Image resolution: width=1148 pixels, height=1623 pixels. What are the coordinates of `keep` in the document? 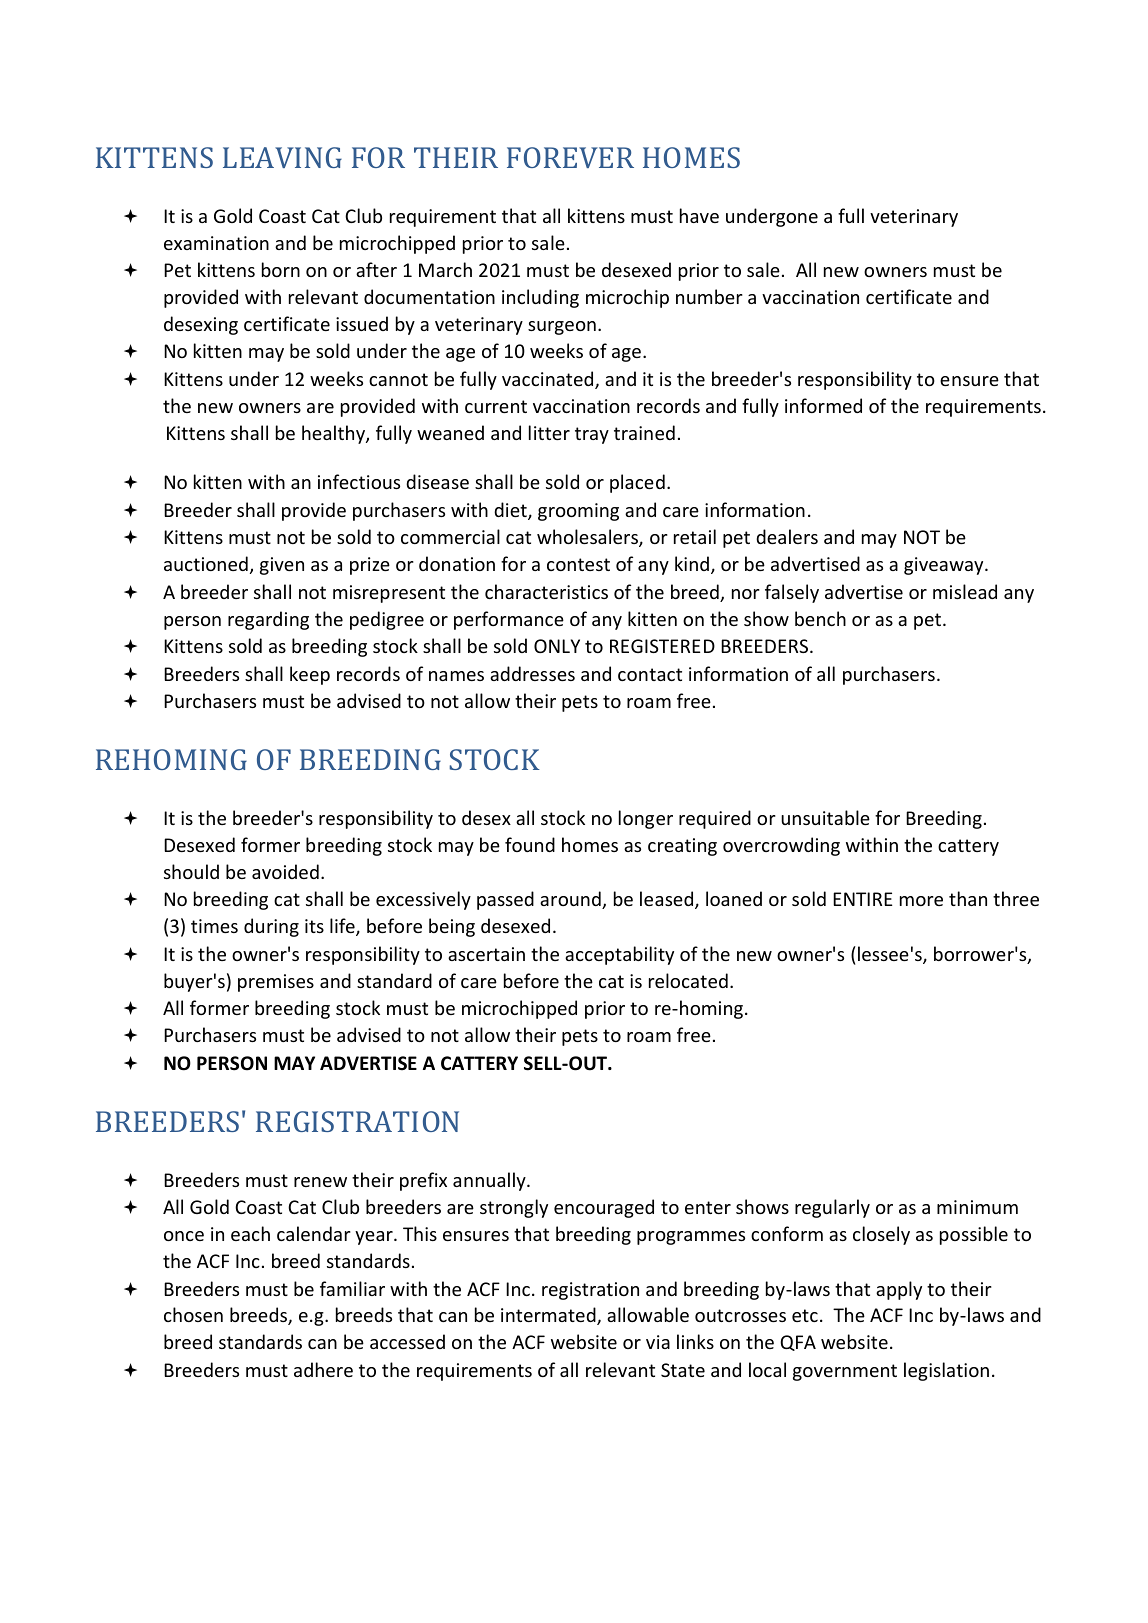 It's located at (310, 675).
